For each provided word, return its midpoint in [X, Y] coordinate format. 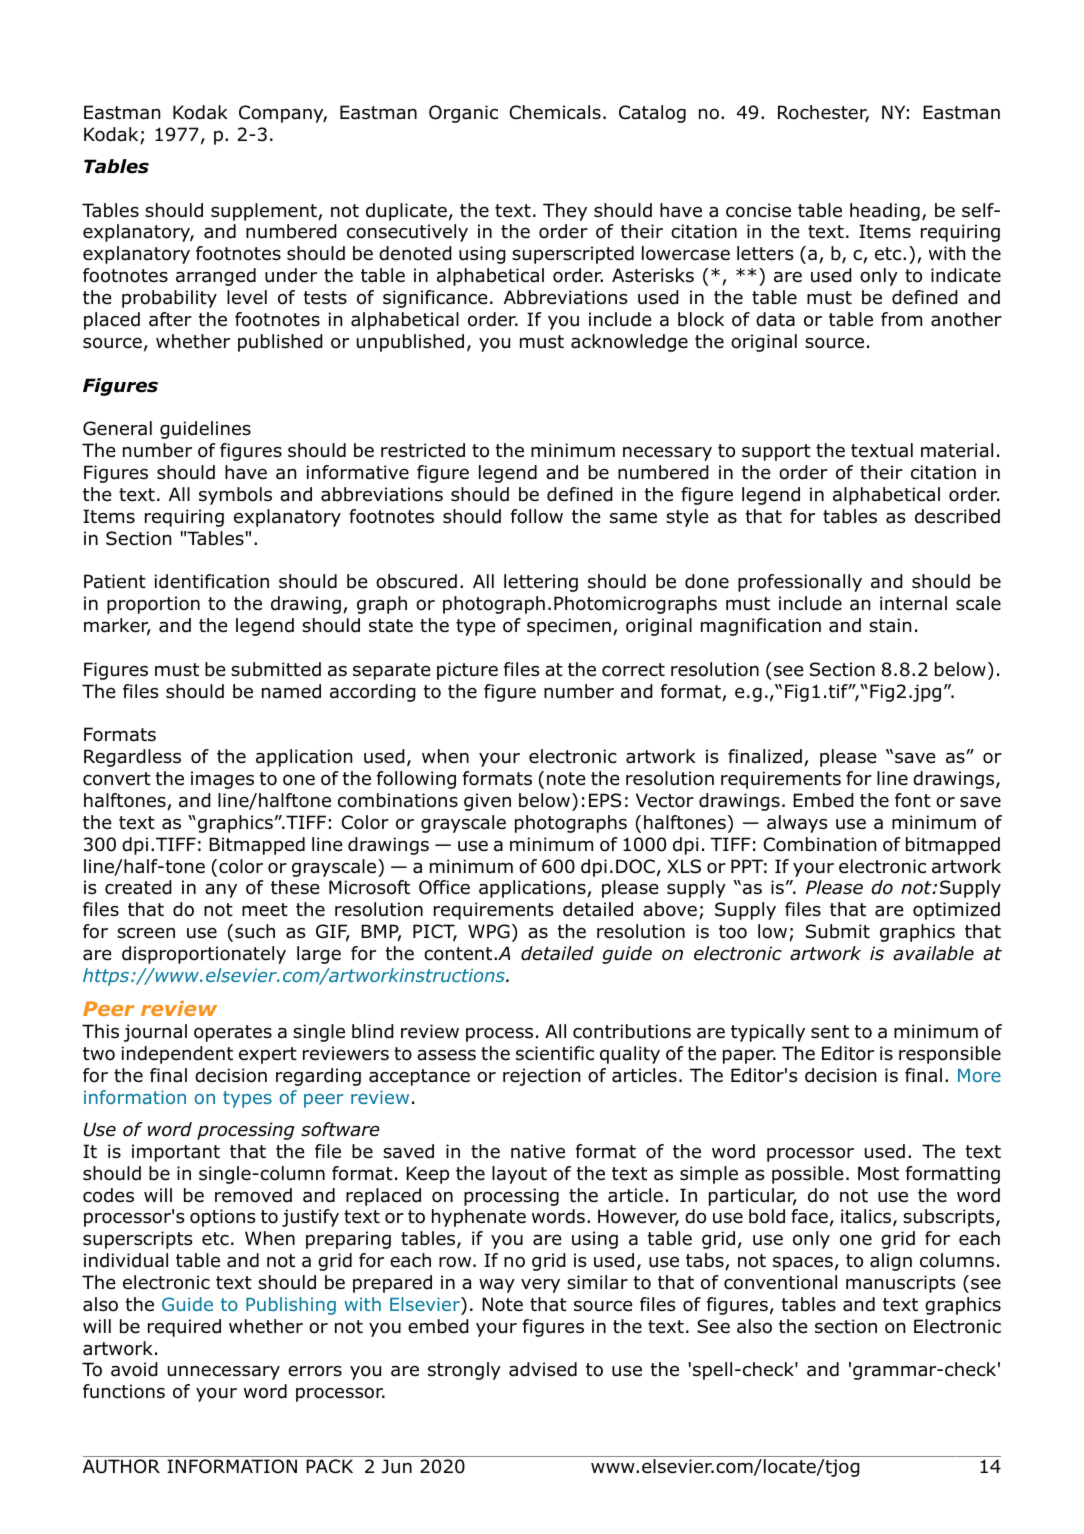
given [487, 802]
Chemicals [555, 112]
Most [878, 1173]
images [222, 780]
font [913, 800]
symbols [235, 496]
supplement [265, 212]
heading [885, 212]
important [176, 1153]
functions [124, 1391]
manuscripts [900, 1284]
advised [543, 1369]
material [957, 450]
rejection [541, 1077]
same [633, 518]
